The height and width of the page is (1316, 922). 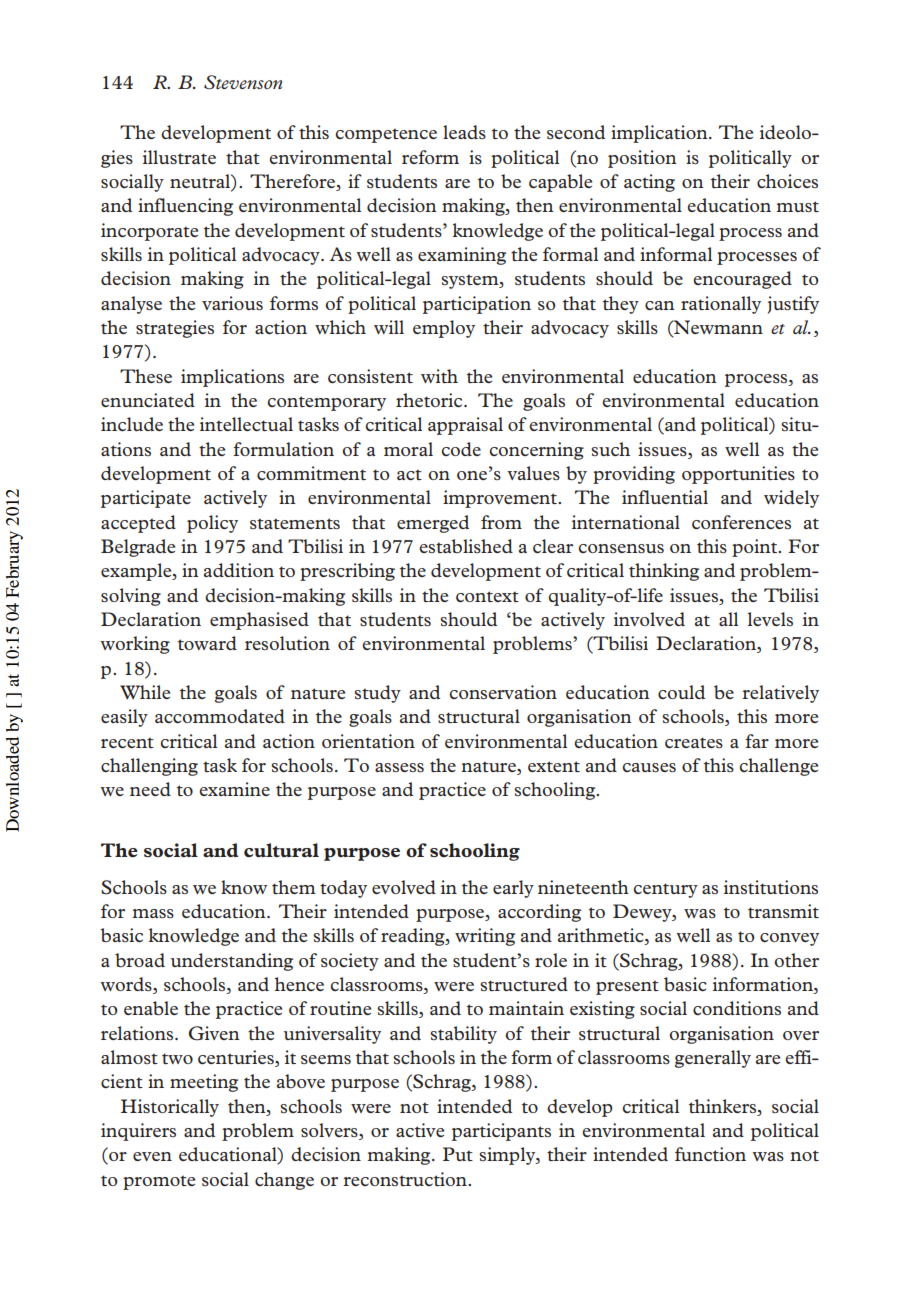 What do you see at coordinates (185, 207) in the page?
I see `influencing` at bounding box center [185, 207].
